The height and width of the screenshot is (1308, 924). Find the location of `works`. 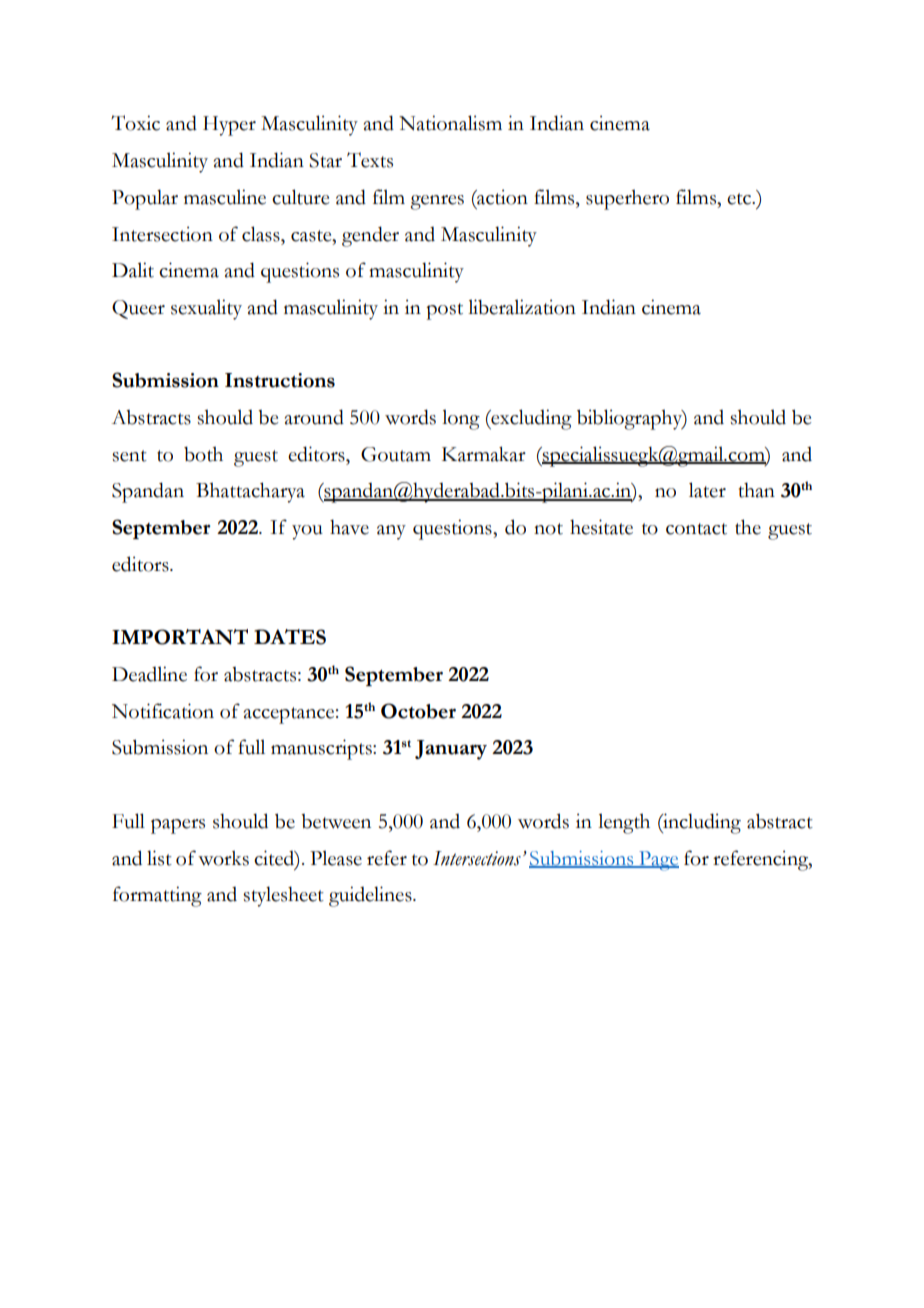

works is located at coordinates (223, 858).
